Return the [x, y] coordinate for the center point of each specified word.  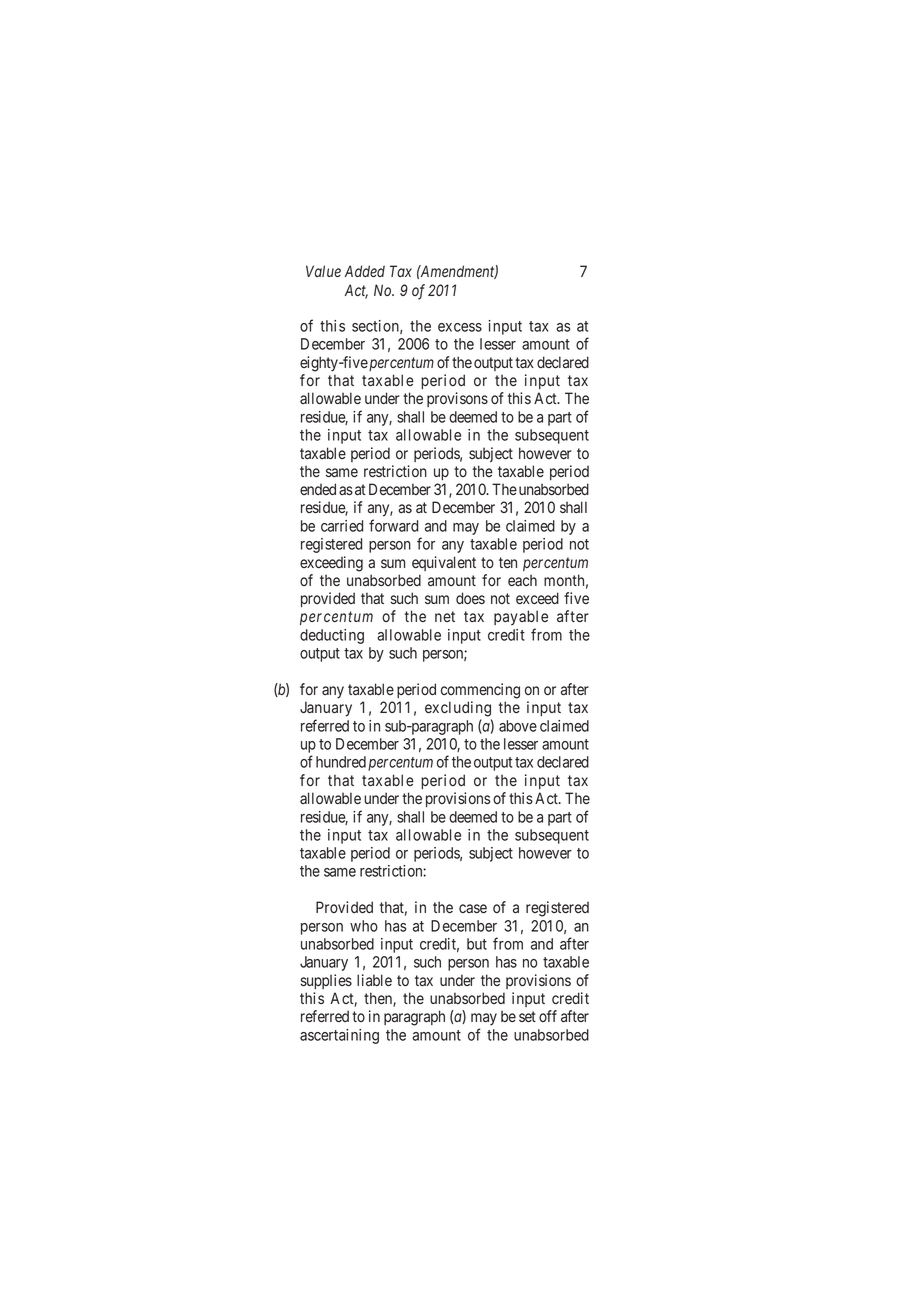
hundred [341, 762]
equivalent [444, 563]
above [518, 726]
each [522, 580]
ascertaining [339, 1036]
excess [460, 327]
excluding [458, 709]
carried [342, 526]
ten [508, 562]
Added [365, 271]
